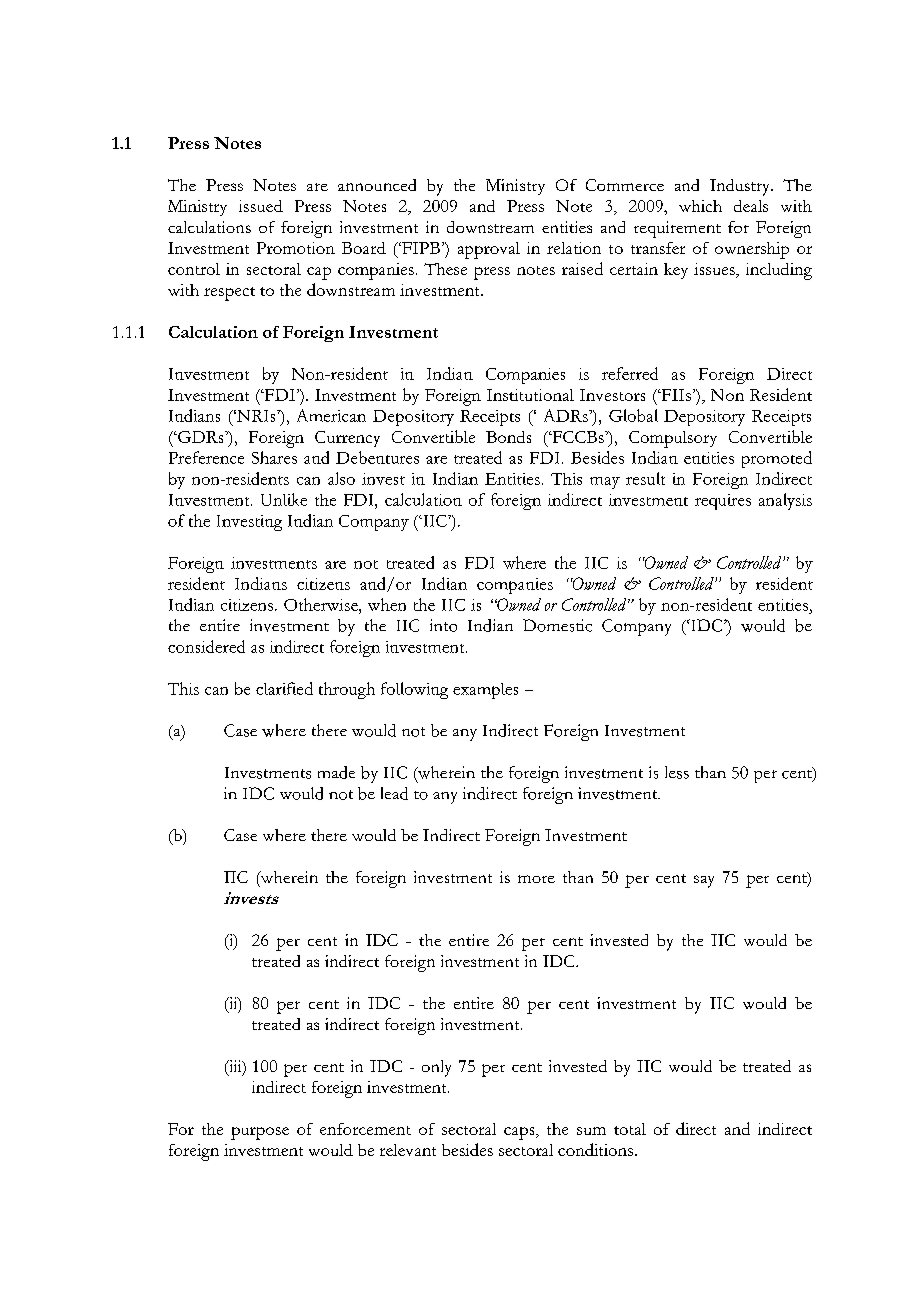  I want to click on more, so click(536, 879).
